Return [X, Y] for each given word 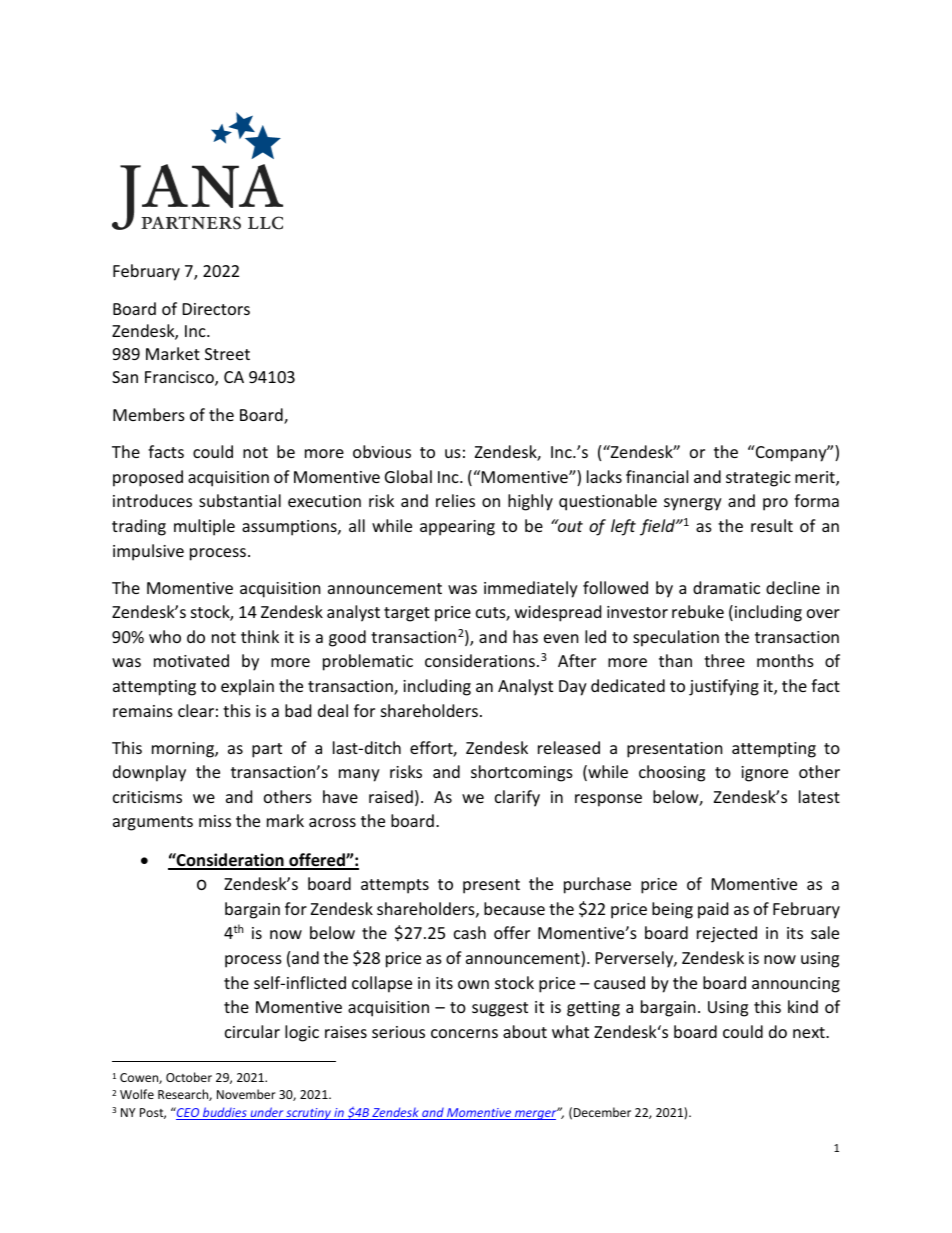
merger [536, 1114]
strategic [758, 479]
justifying [724, 687]
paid [713, 910]
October [189, 1077]
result [772, 525]
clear [196, 710]
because [514, 908]
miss [215, 821]
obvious [382, 451]
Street [227, 354]
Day [573, 688]
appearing [457, 528]
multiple [204, 527]
